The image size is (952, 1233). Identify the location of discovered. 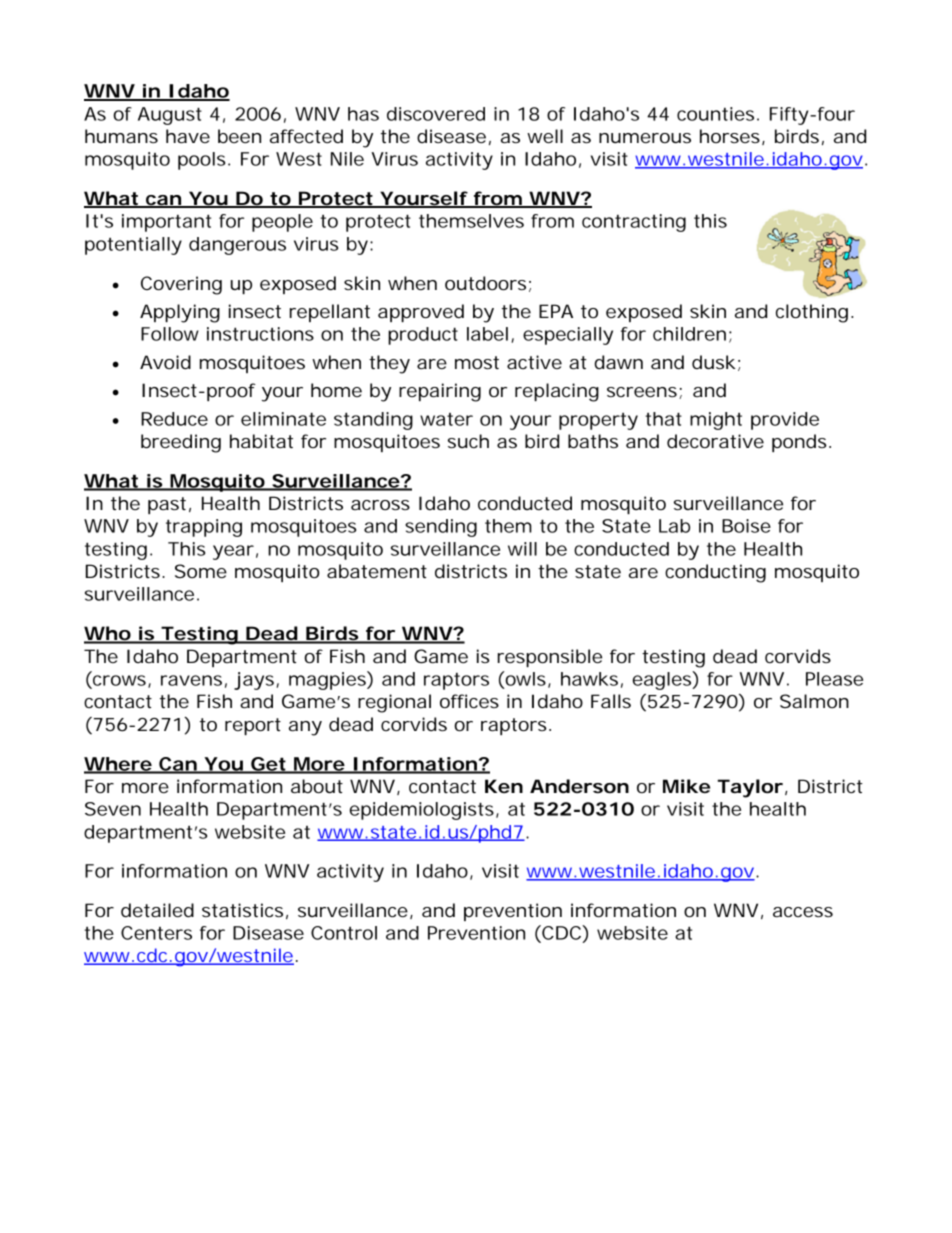
(436, 114).
